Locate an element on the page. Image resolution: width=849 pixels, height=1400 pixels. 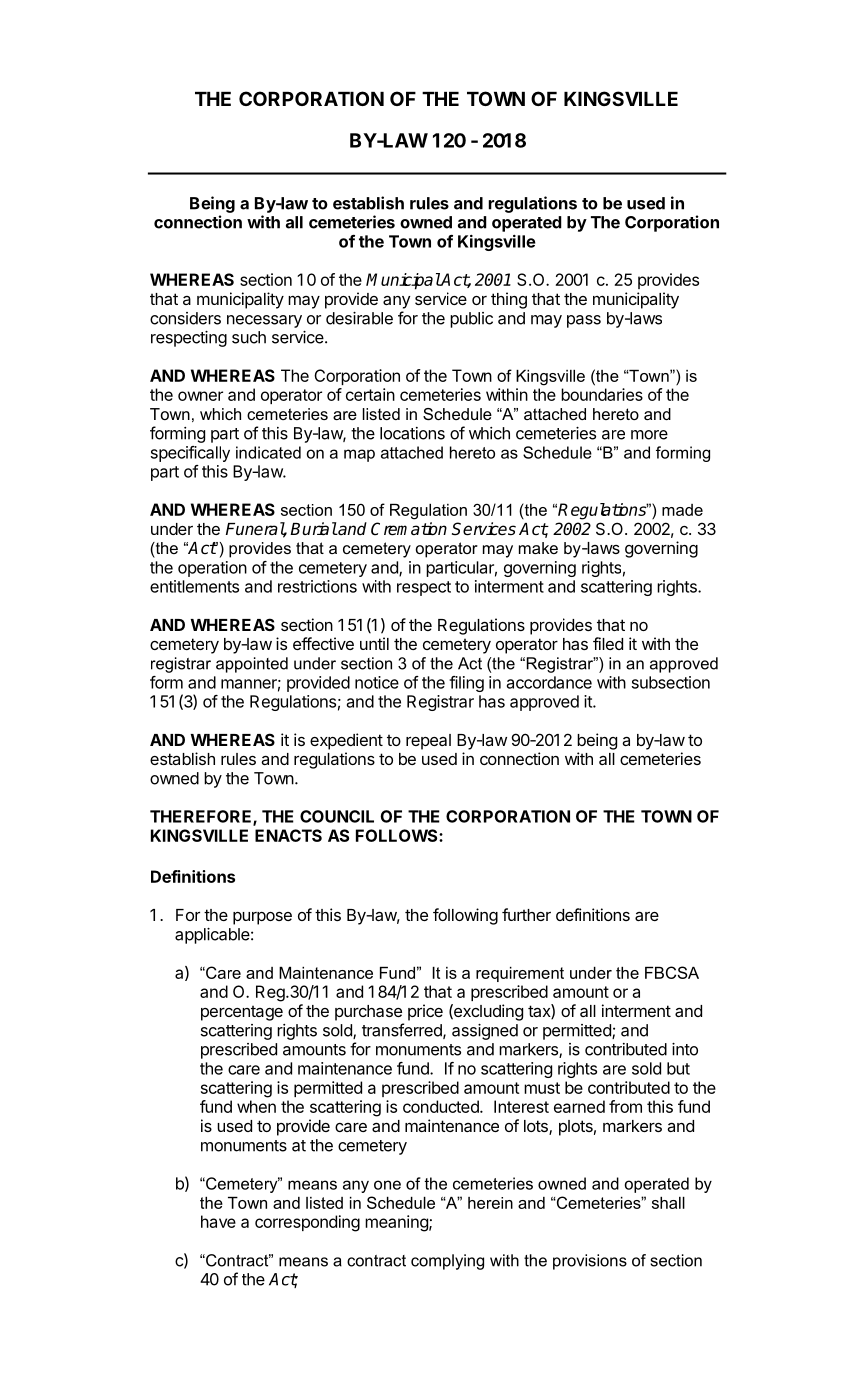
have is located at coordinates (218, 1221).
